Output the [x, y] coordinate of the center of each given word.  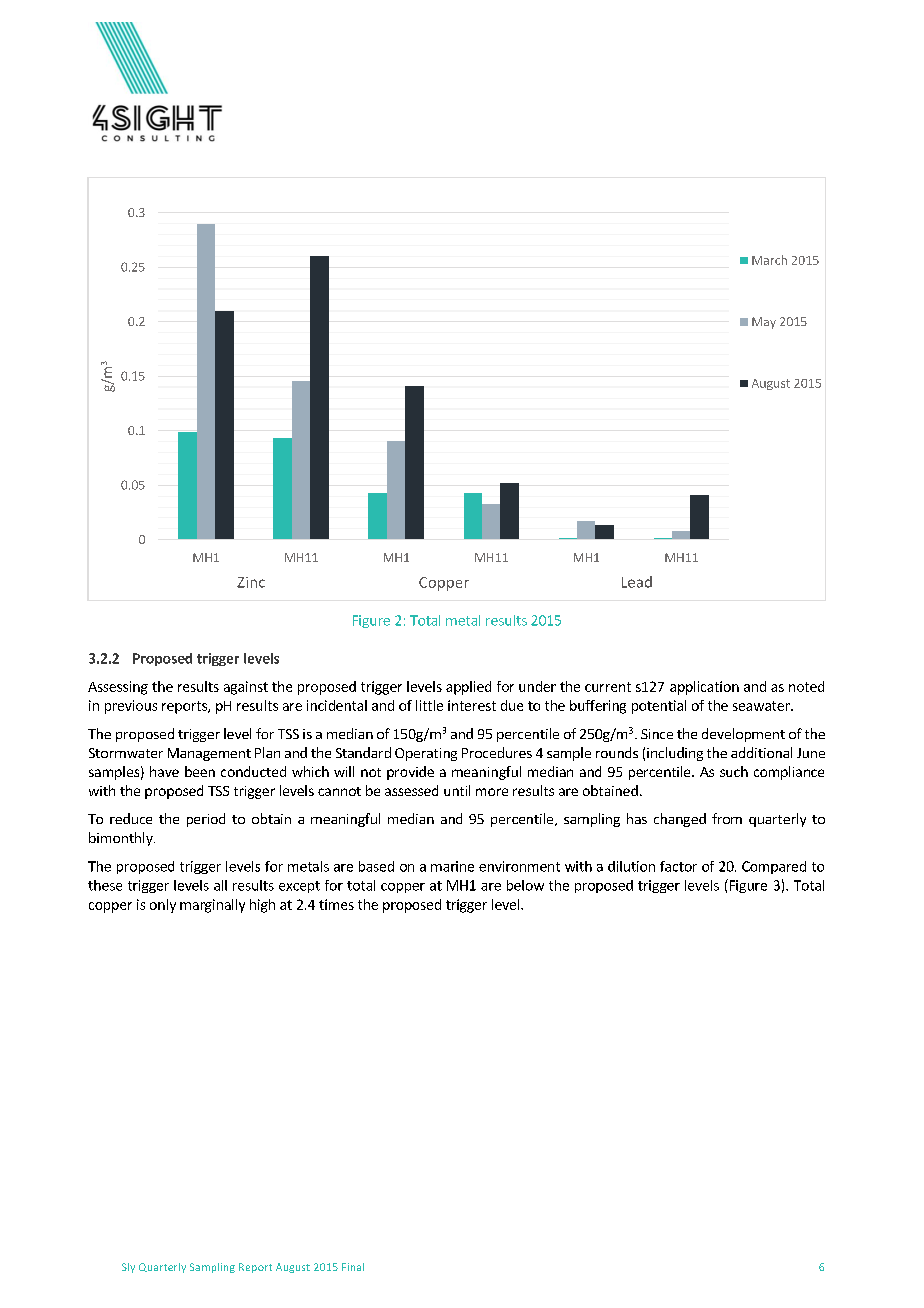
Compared [774, 867]
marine [452, 866]
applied [468, 688]
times [336, 904]
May [764, 323]
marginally [212, 906]
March [769, 260]
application [704, 688]
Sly [128, 1268]
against [246, 688]
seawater [762, 706]
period [206, 820]
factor [678, 866]
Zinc [251, 582]
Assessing [118, 688]
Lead [637, 582]
